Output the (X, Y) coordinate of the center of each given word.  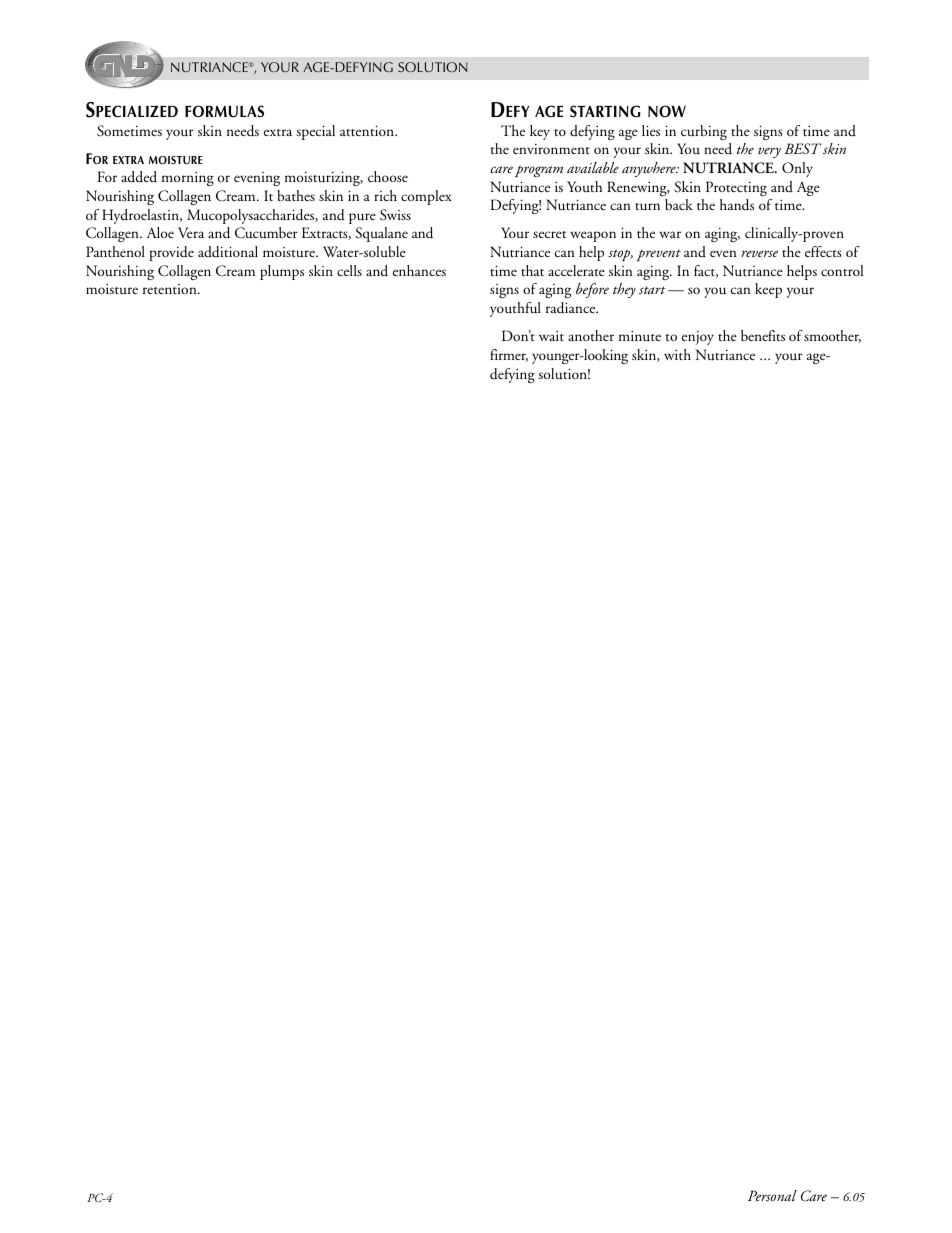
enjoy (698, 338)
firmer (509, 355)
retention (171, 289)
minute (640, 336)
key (540, 132)
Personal (772, 1195)
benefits (763, 335)
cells (349, 270)
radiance (572, 308)
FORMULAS (224, 111)
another (591, 335)
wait (551, 336)
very (769, 152)
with (677, 354)
